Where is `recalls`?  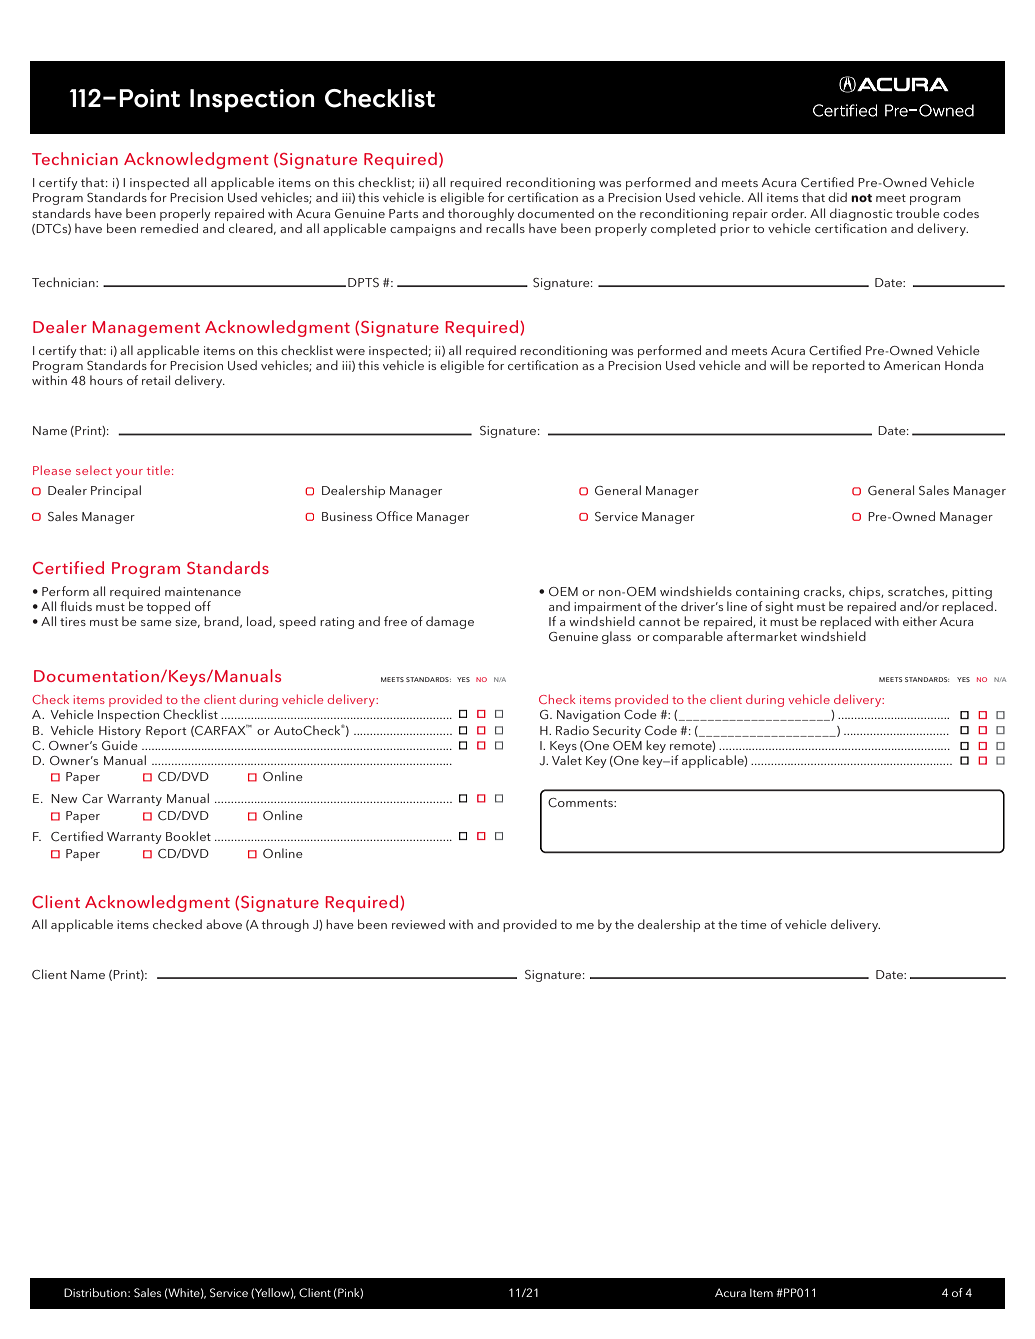 recalls is located at coordinates (505, 228).
